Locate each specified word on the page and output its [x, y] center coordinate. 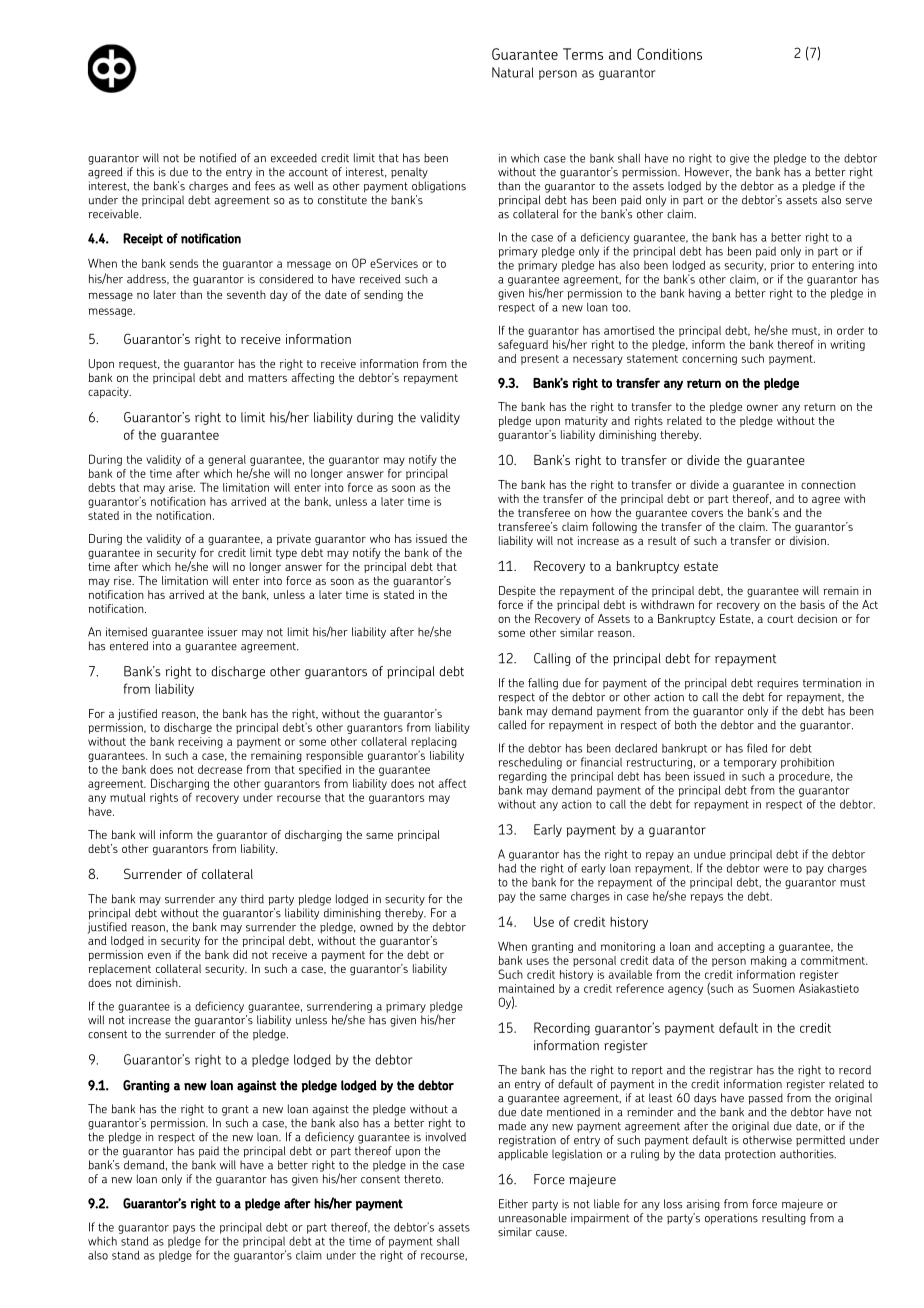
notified [217, 158]
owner [762, 408]
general [227, 460]
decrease [220, 769]
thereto [423, 1179]
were [775, 869]
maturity [586, 421]
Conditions [669, 54]
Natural [513, 72]
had [507, 868]
